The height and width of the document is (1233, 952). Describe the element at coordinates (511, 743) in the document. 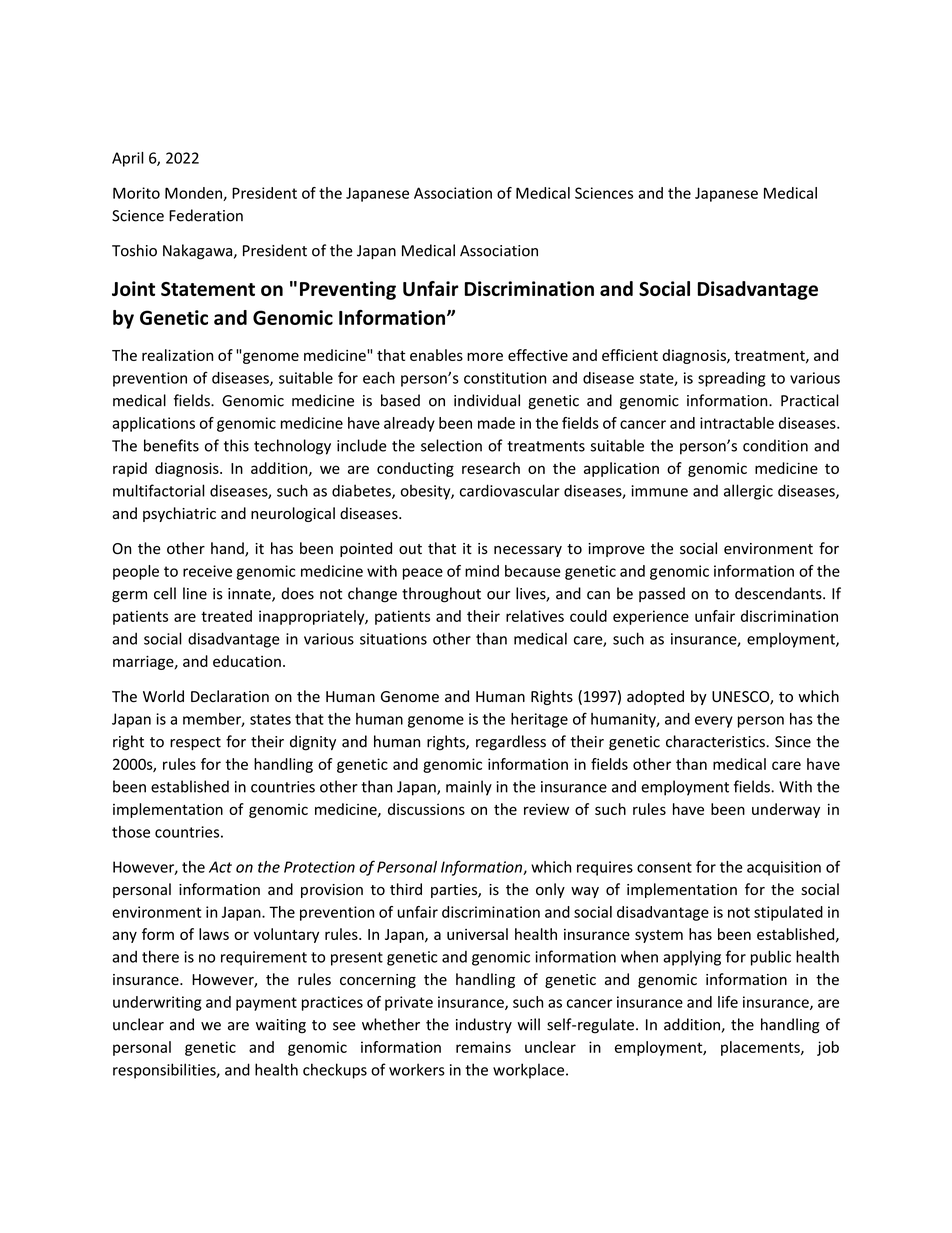

I see `regardless` at that location.
